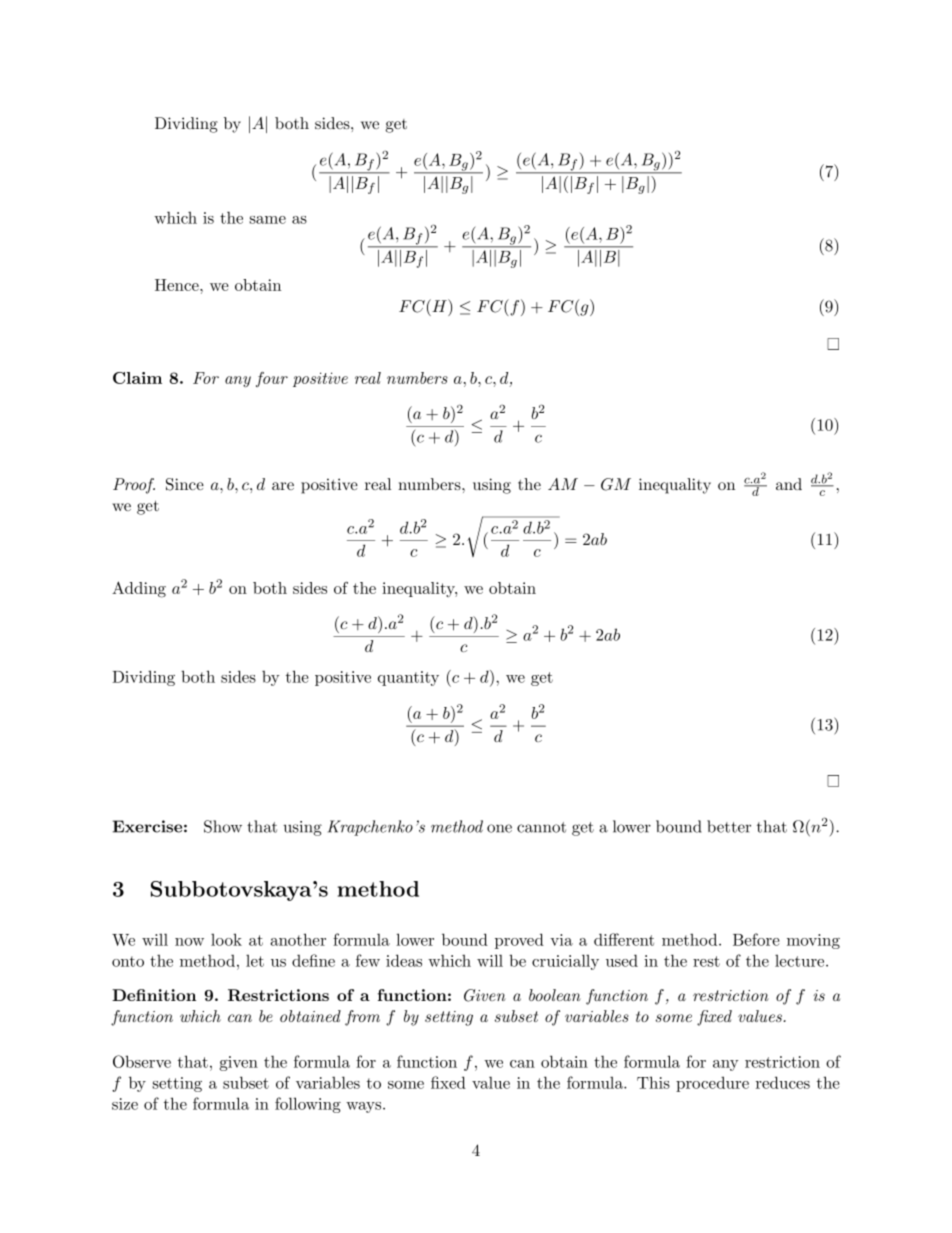 This document has height=1233, width=952. I want to click on Observe, so click(142, 1061).
